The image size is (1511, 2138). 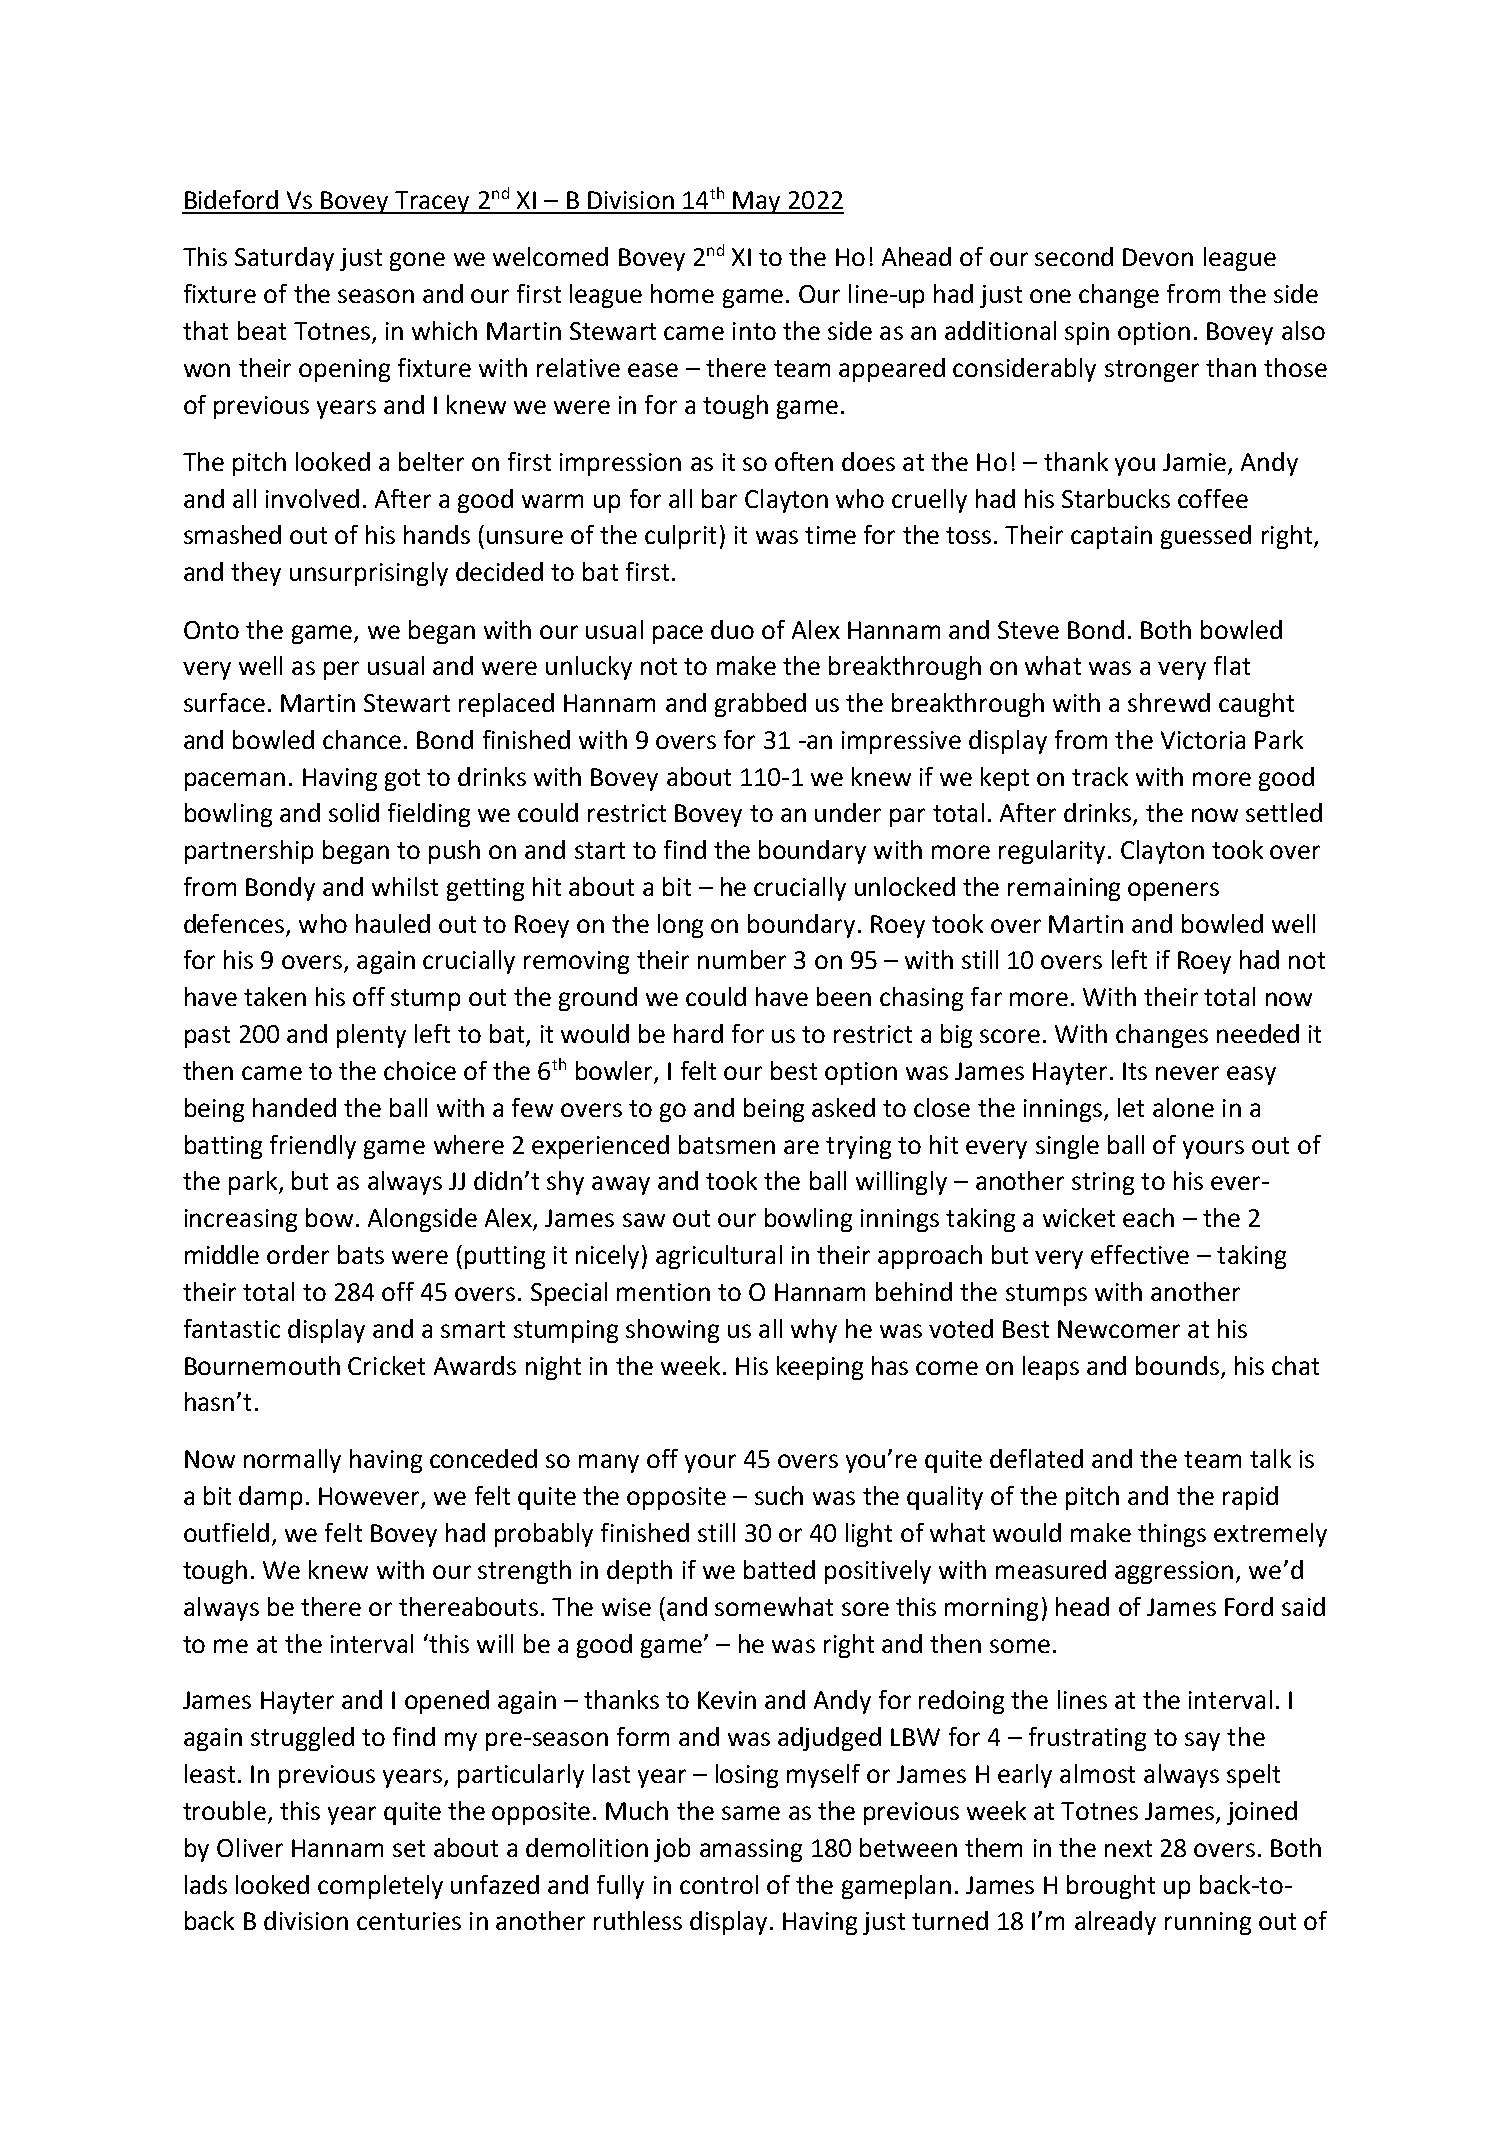 What do you see at coordinates (393, 923) in the screenshot?
I see `hauled` at bounding box center [393, 923].
